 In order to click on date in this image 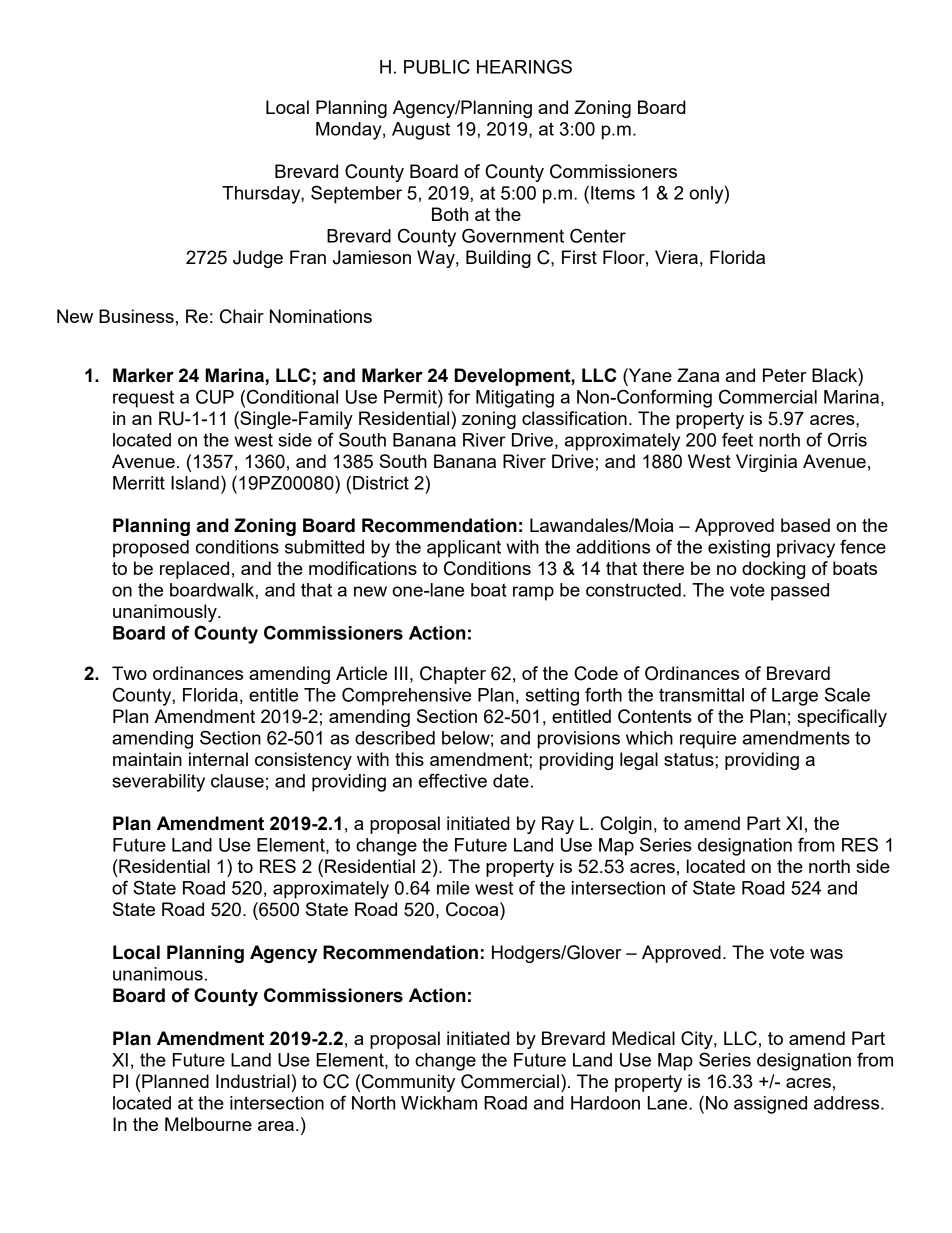, I will do `click(511, 781)`.
